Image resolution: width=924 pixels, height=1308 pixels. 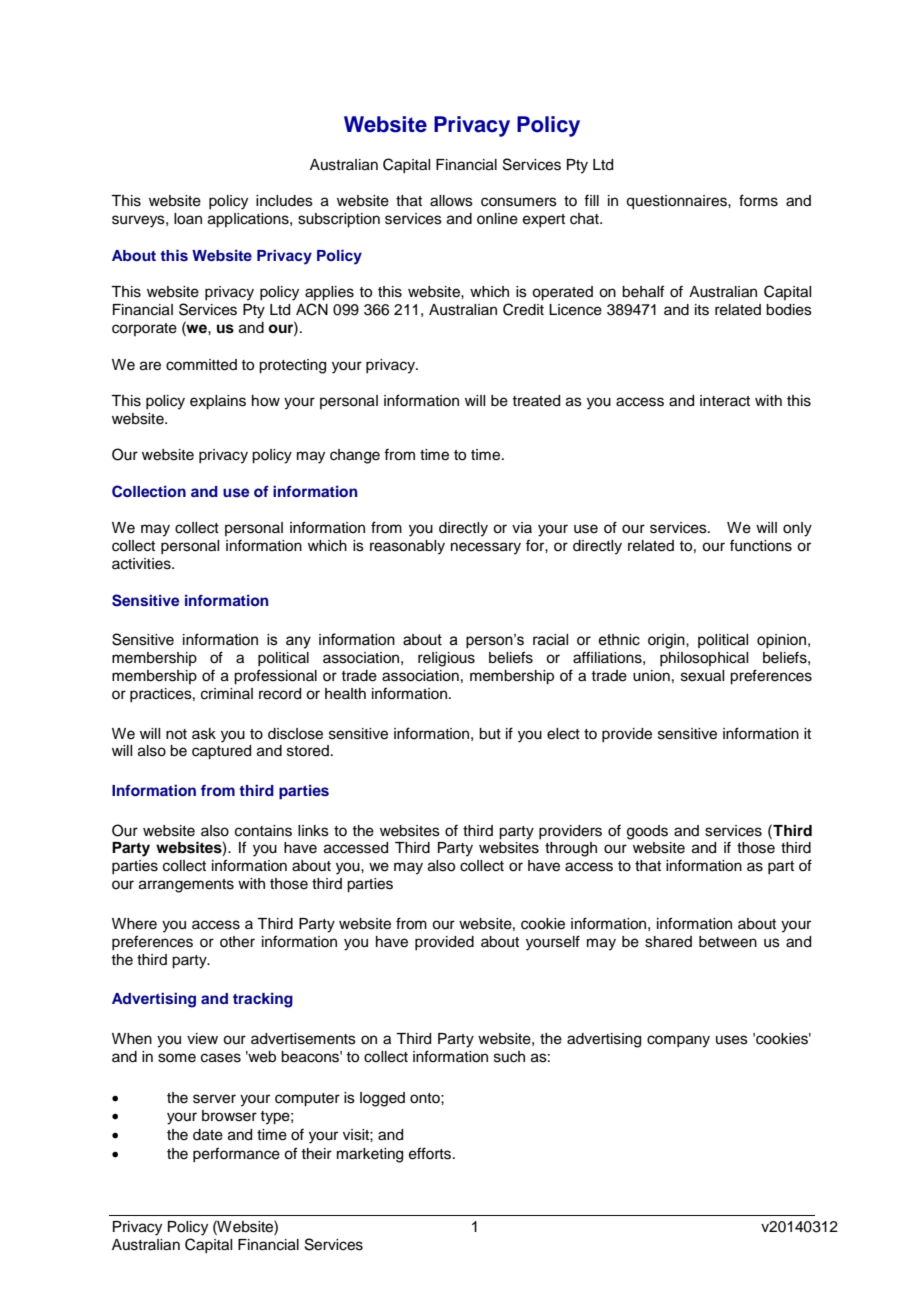 What do you see at coordinates (227, 694) in the screenshot?
I see `criminal` at bounding box center [227, 694].
